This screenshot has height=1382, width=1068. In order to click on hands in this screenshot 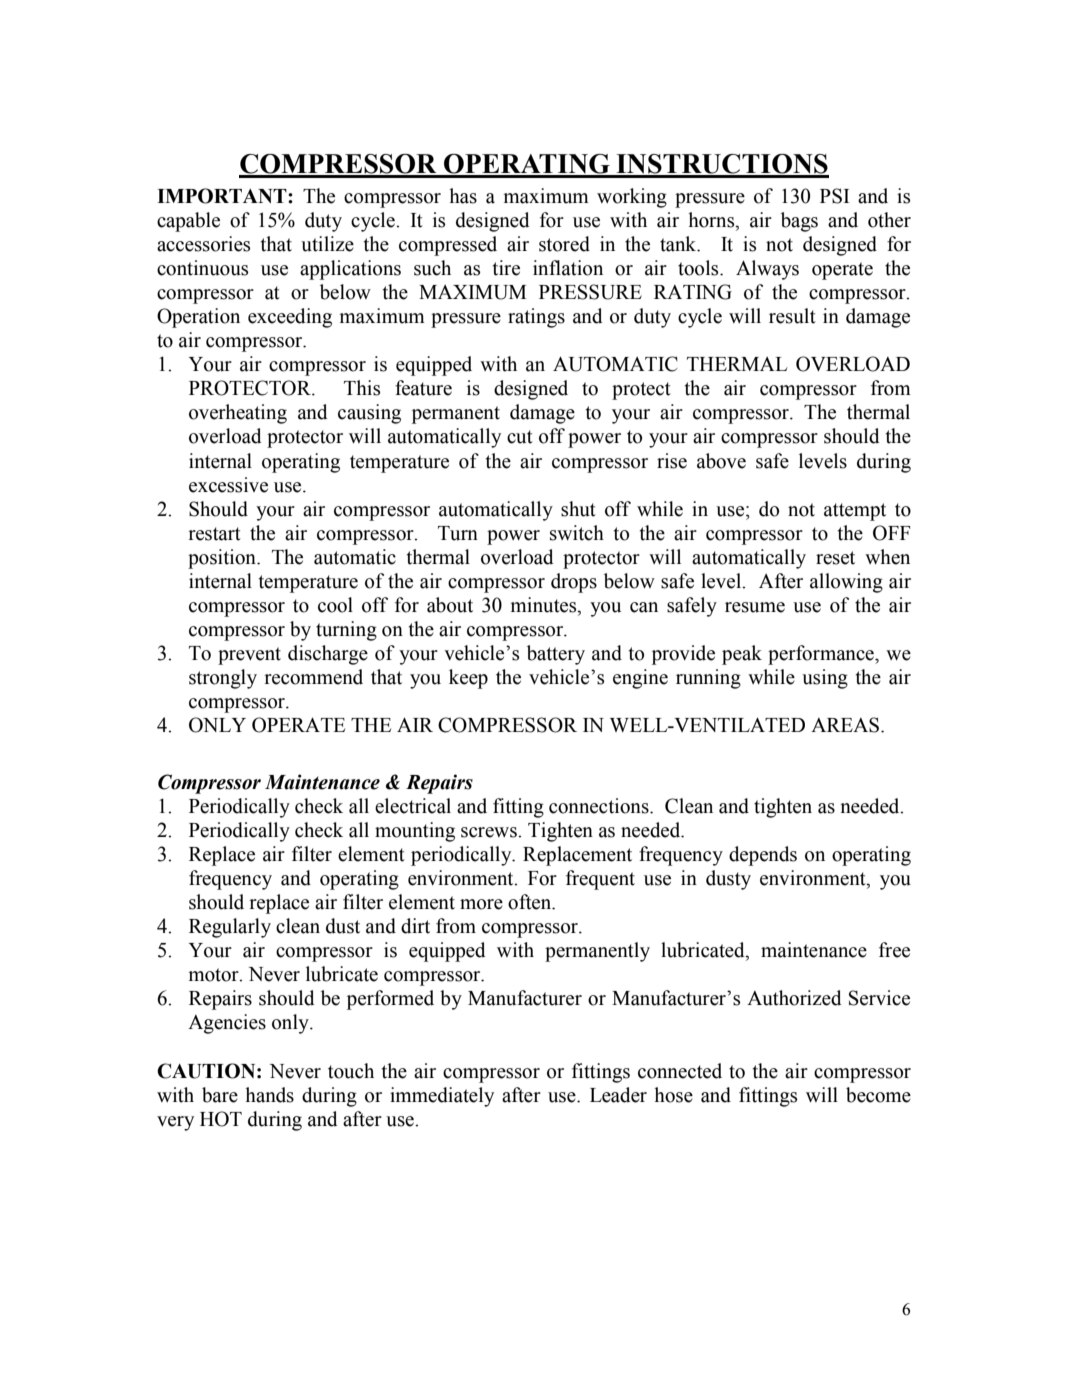, I will do `click(269, 1095)`.
